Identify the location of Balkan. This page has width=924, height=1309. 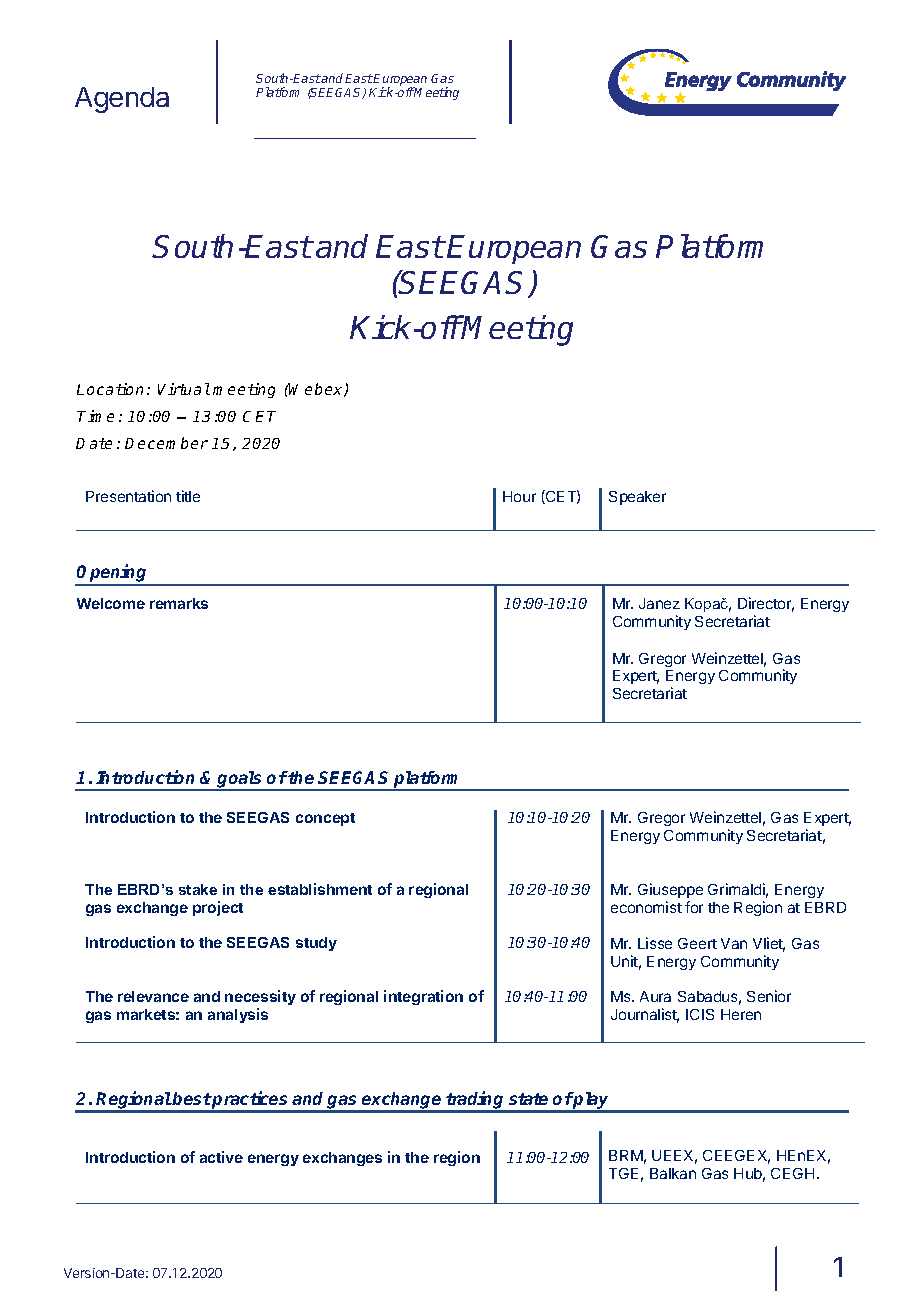
(673, 1173).
